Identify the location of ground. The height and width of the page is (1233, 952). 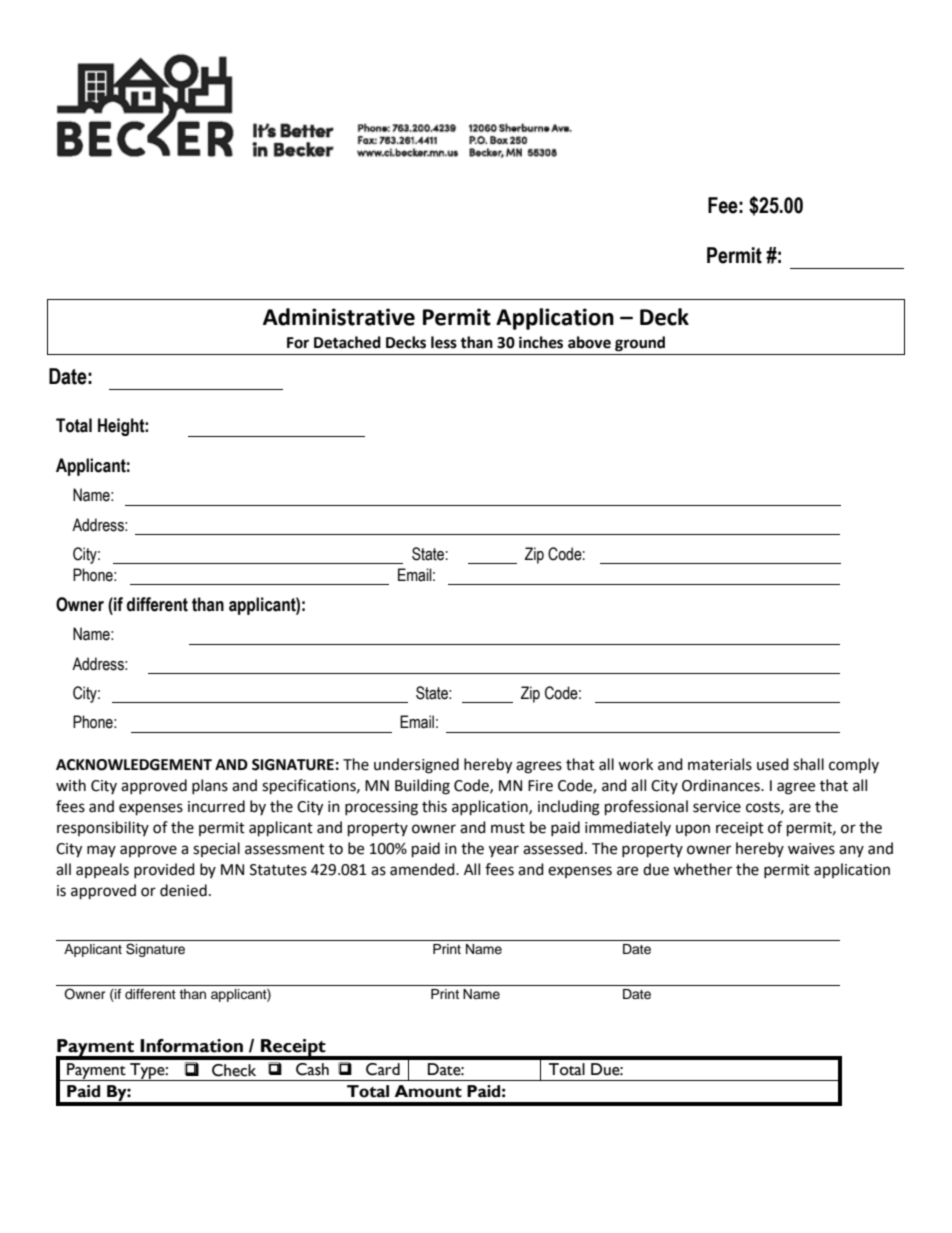
(640, 344).
